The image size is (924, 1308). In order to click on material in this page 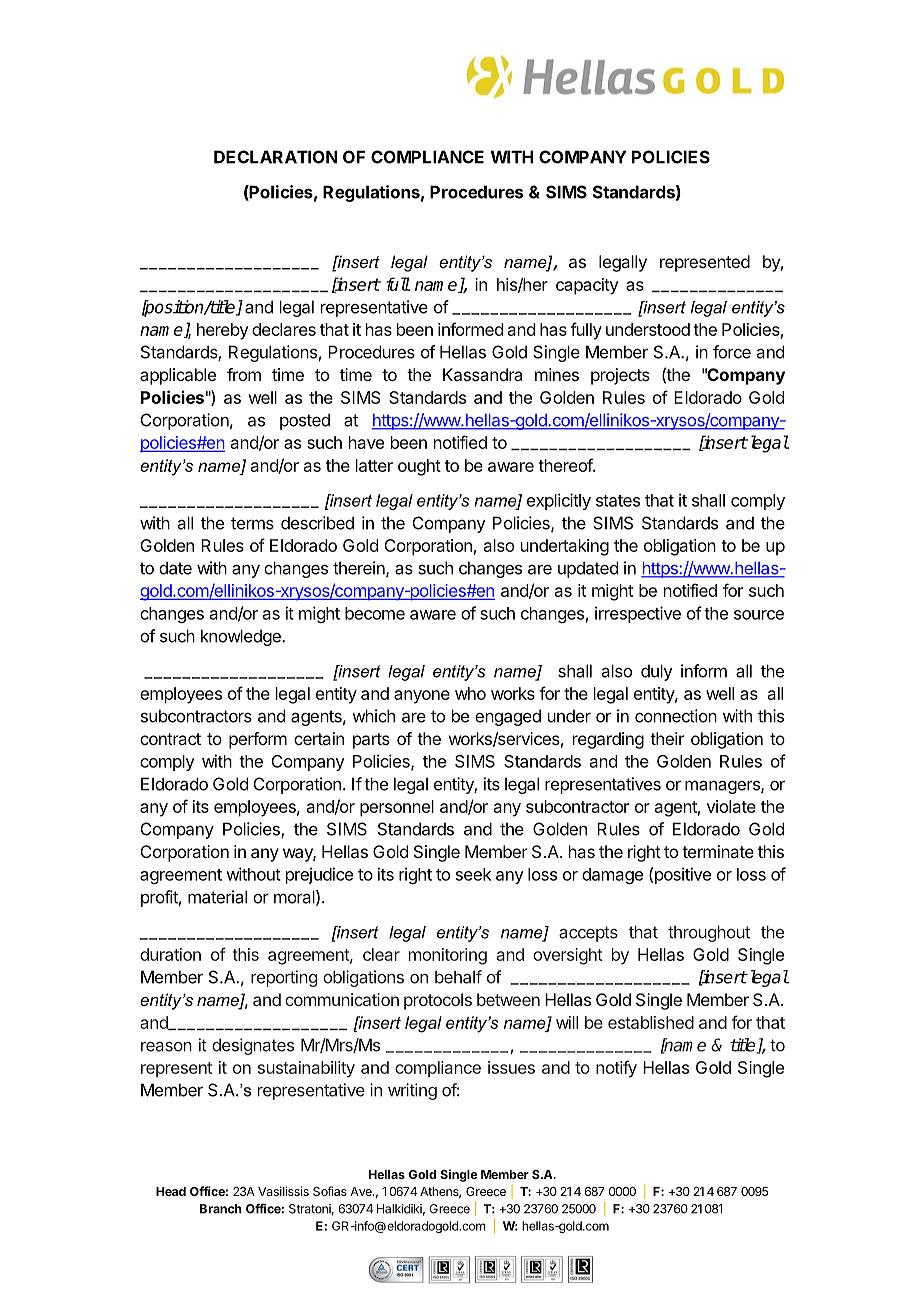, I will do `click(217, 897)`.
